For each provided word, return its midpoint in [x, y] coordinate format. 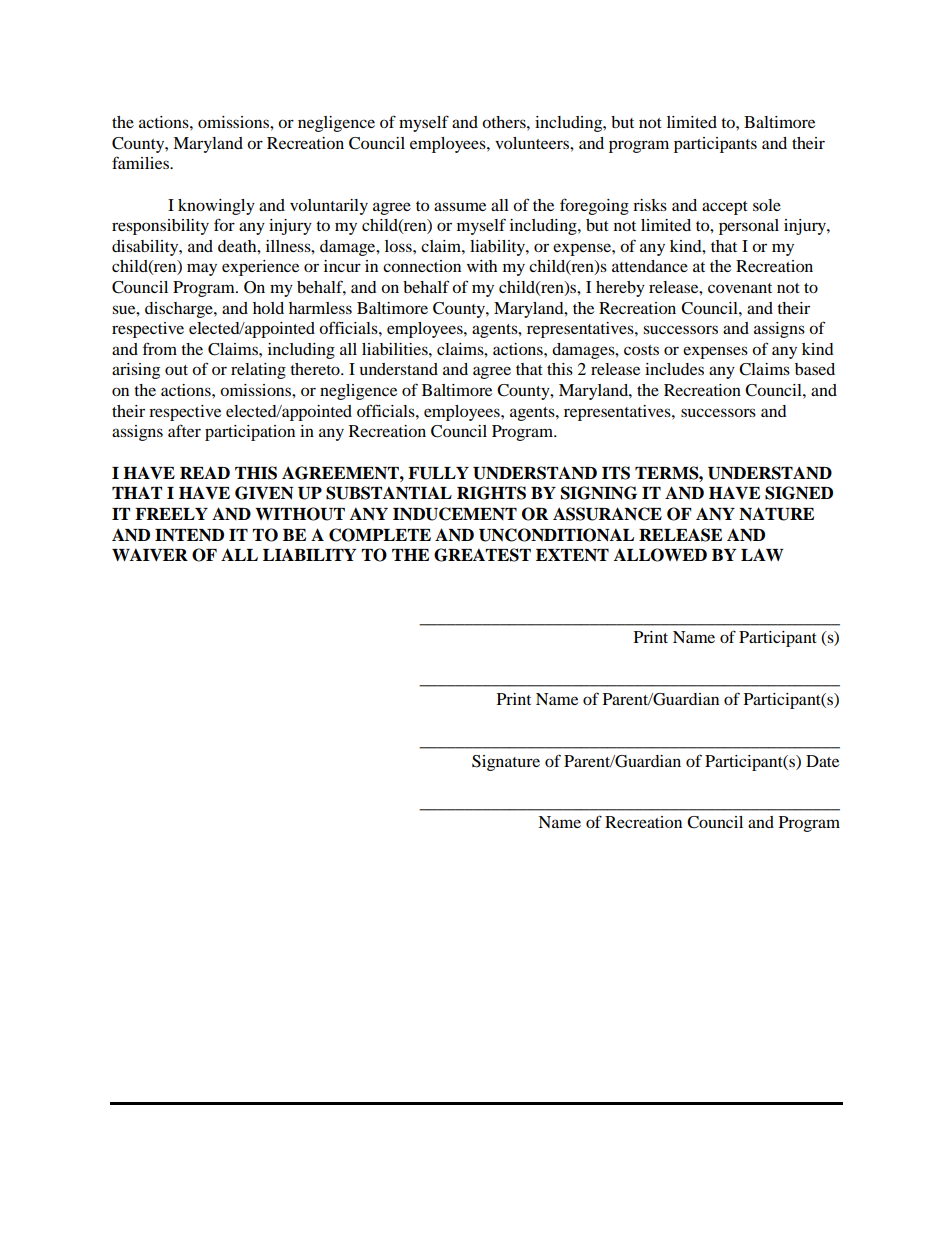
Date [822, 761]
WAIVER [150, 554]
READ [205, 472]
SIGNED [799, 493]
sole [767, 205]
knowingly [216, 207]
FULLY [438, 473]
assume [460, 206]
